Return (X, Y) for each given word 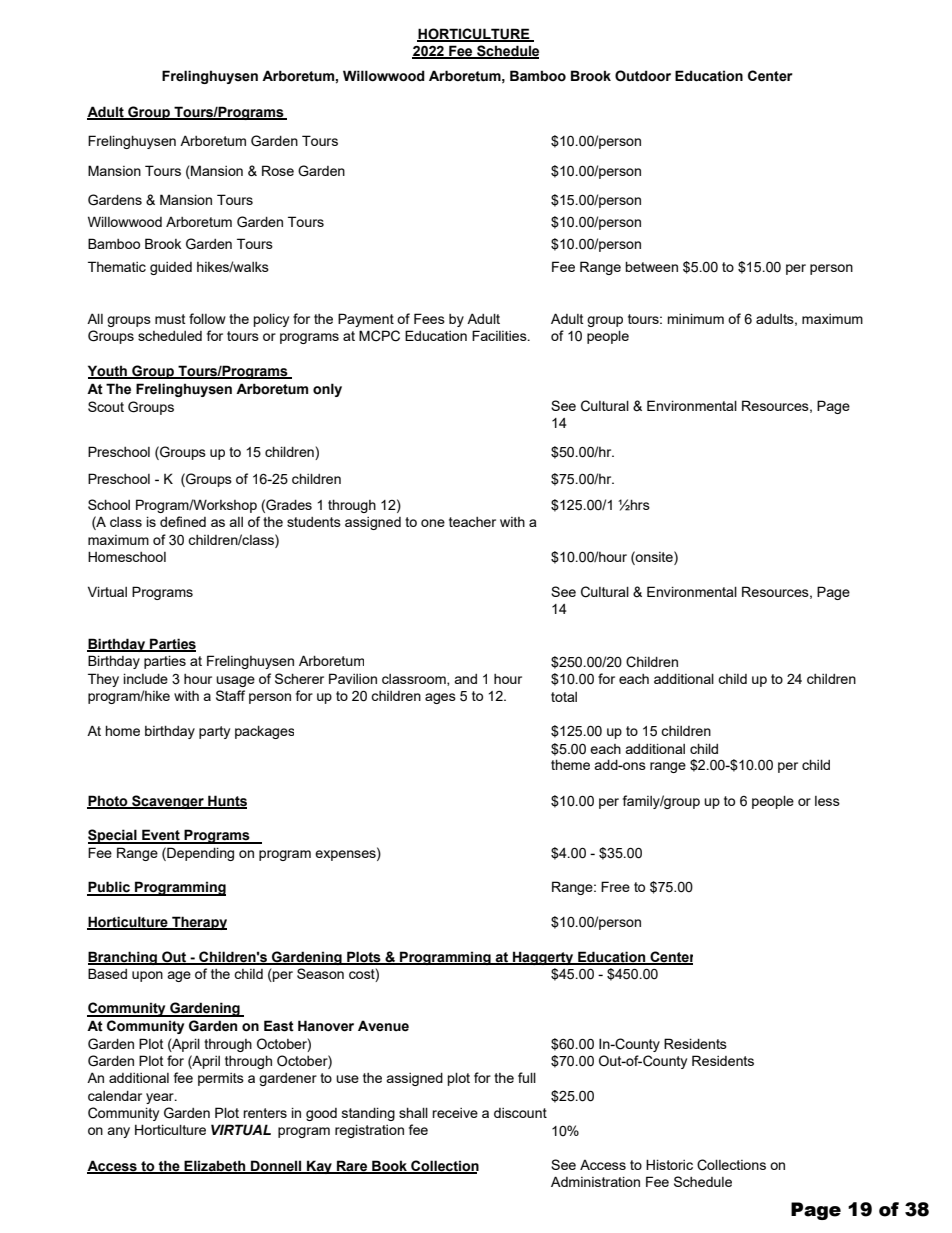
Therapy (198, 923)
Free (615, 886)
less (827, 801)
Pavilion (353, 678)
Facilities (500, 335)
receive (455, 1113)
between (651, 266)
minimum (696, 318)
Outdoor (643, 76)
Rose (278, 170)
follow (207, 318)
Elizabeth (215, 1167)
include (146, 678)
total (564, 697)
